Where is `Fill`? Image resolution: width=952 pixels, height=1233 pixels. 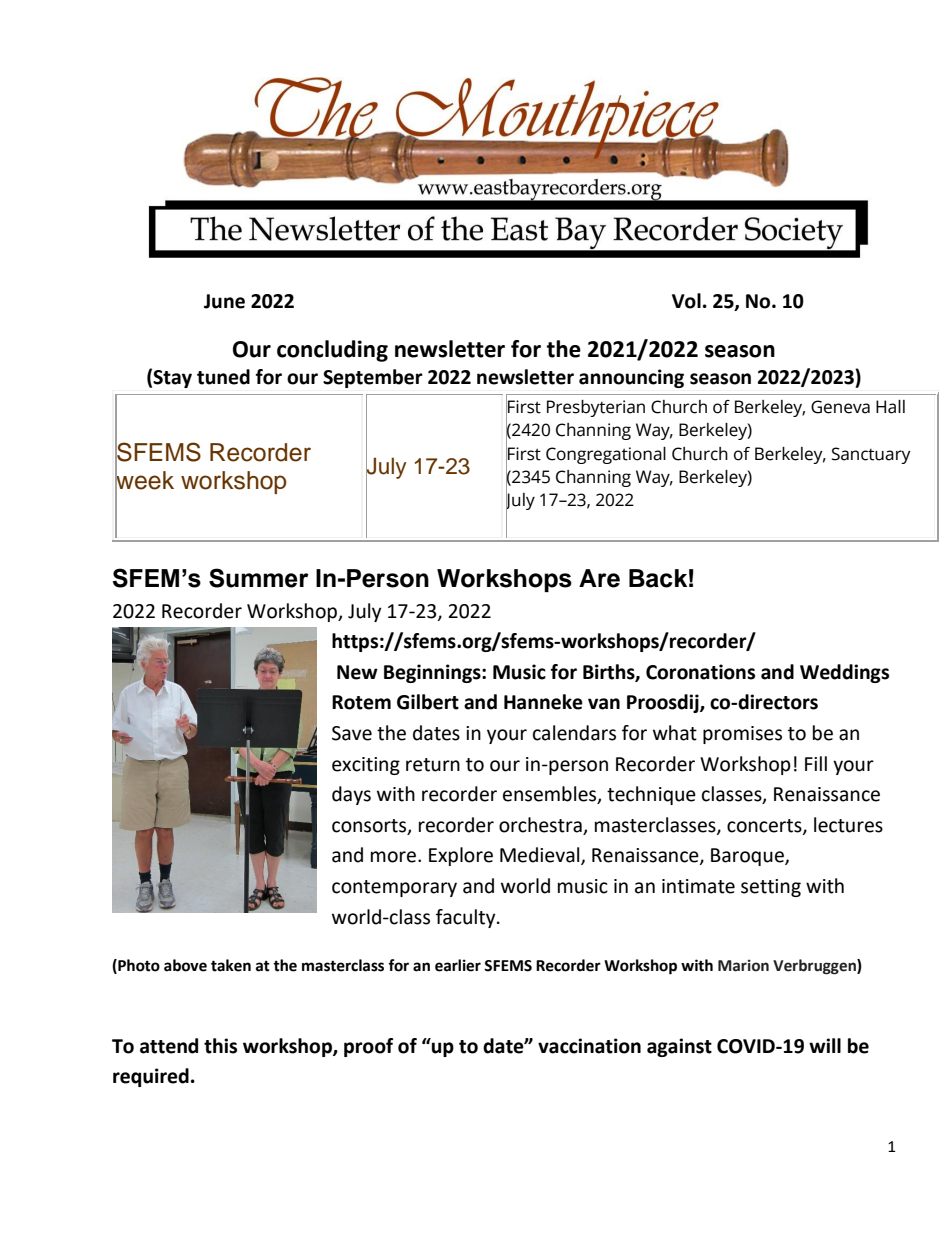
Fill is located at coordinates (816, 763).
